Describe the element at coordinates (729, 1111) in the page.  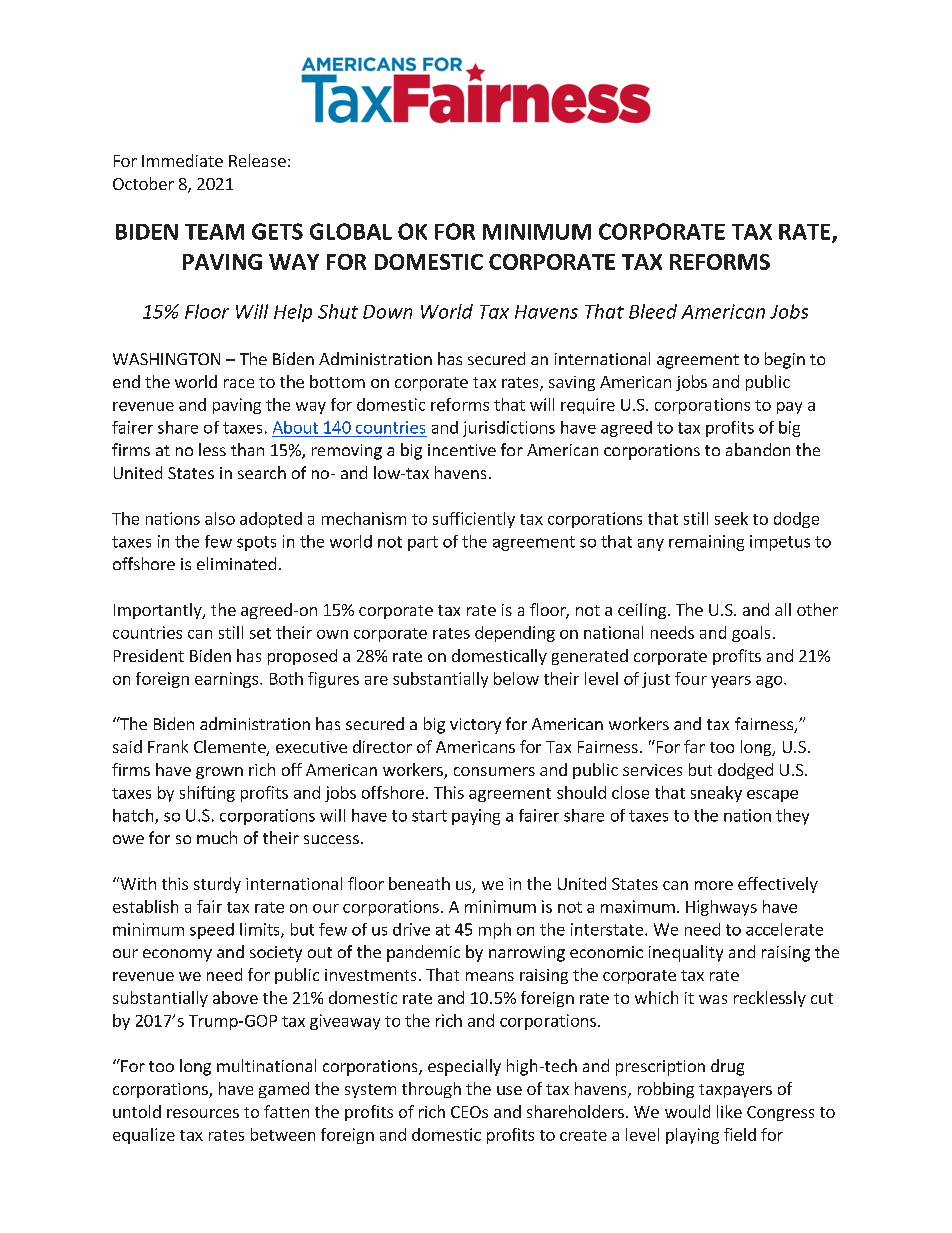
I see `like` at that location.
